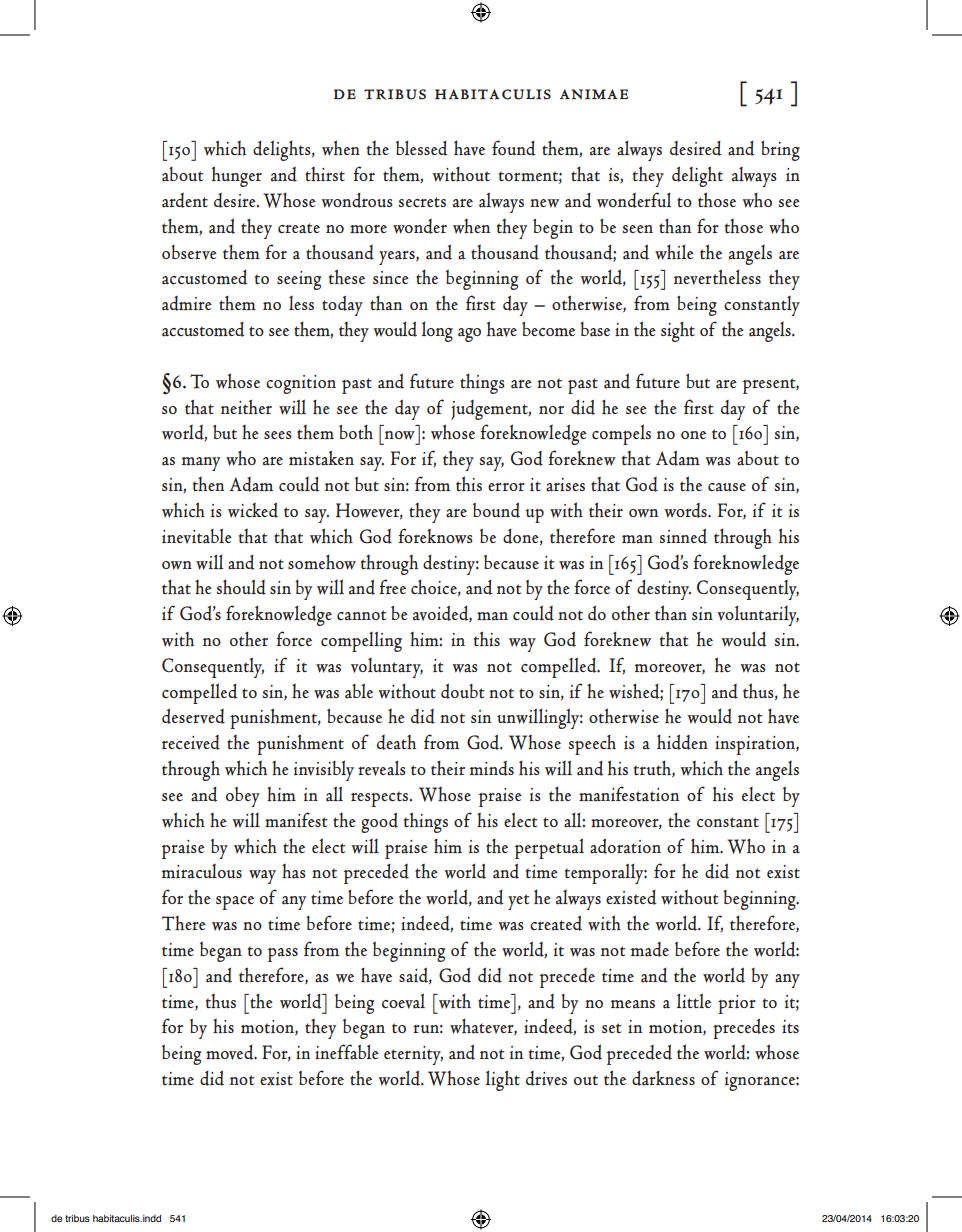 The height and width of the document is (1232, 962). What do you see at coordinates (231, 1052) in the document?
I see `moved` at bounding box center [231, 1052].
